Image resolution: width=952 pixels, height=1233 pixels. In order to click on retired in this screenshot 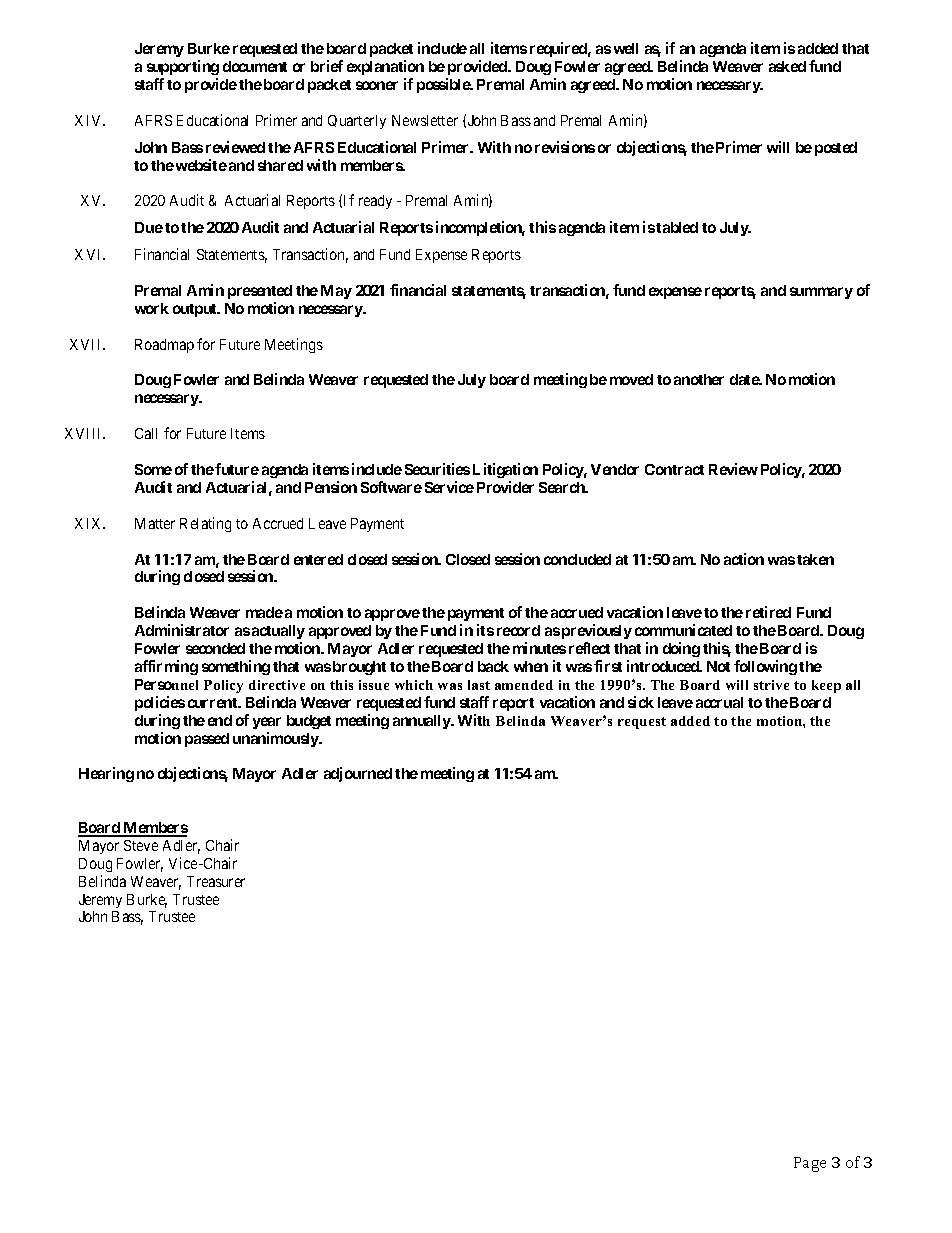, I will do `click(768, 612)`.
